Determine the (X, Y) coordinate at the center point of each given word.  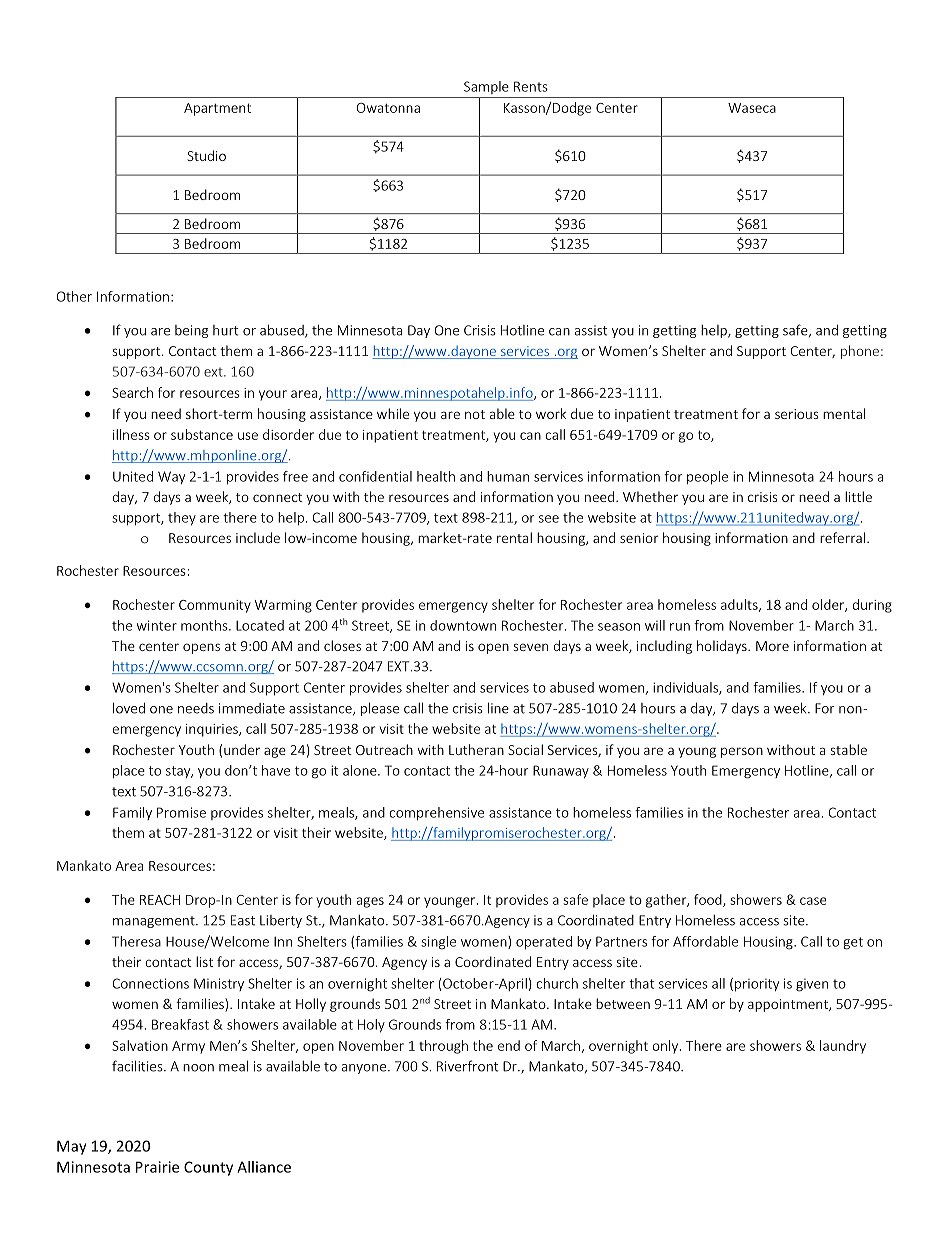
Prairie (157, 1167)
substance (202, 434)
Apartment (217, 109)
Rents (531, 86)
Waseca (752, 108)
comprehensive (436, 813)
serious (797, 414)
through (443, 1047)
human (508, 476)
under (242, 749)
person (742, 752)
